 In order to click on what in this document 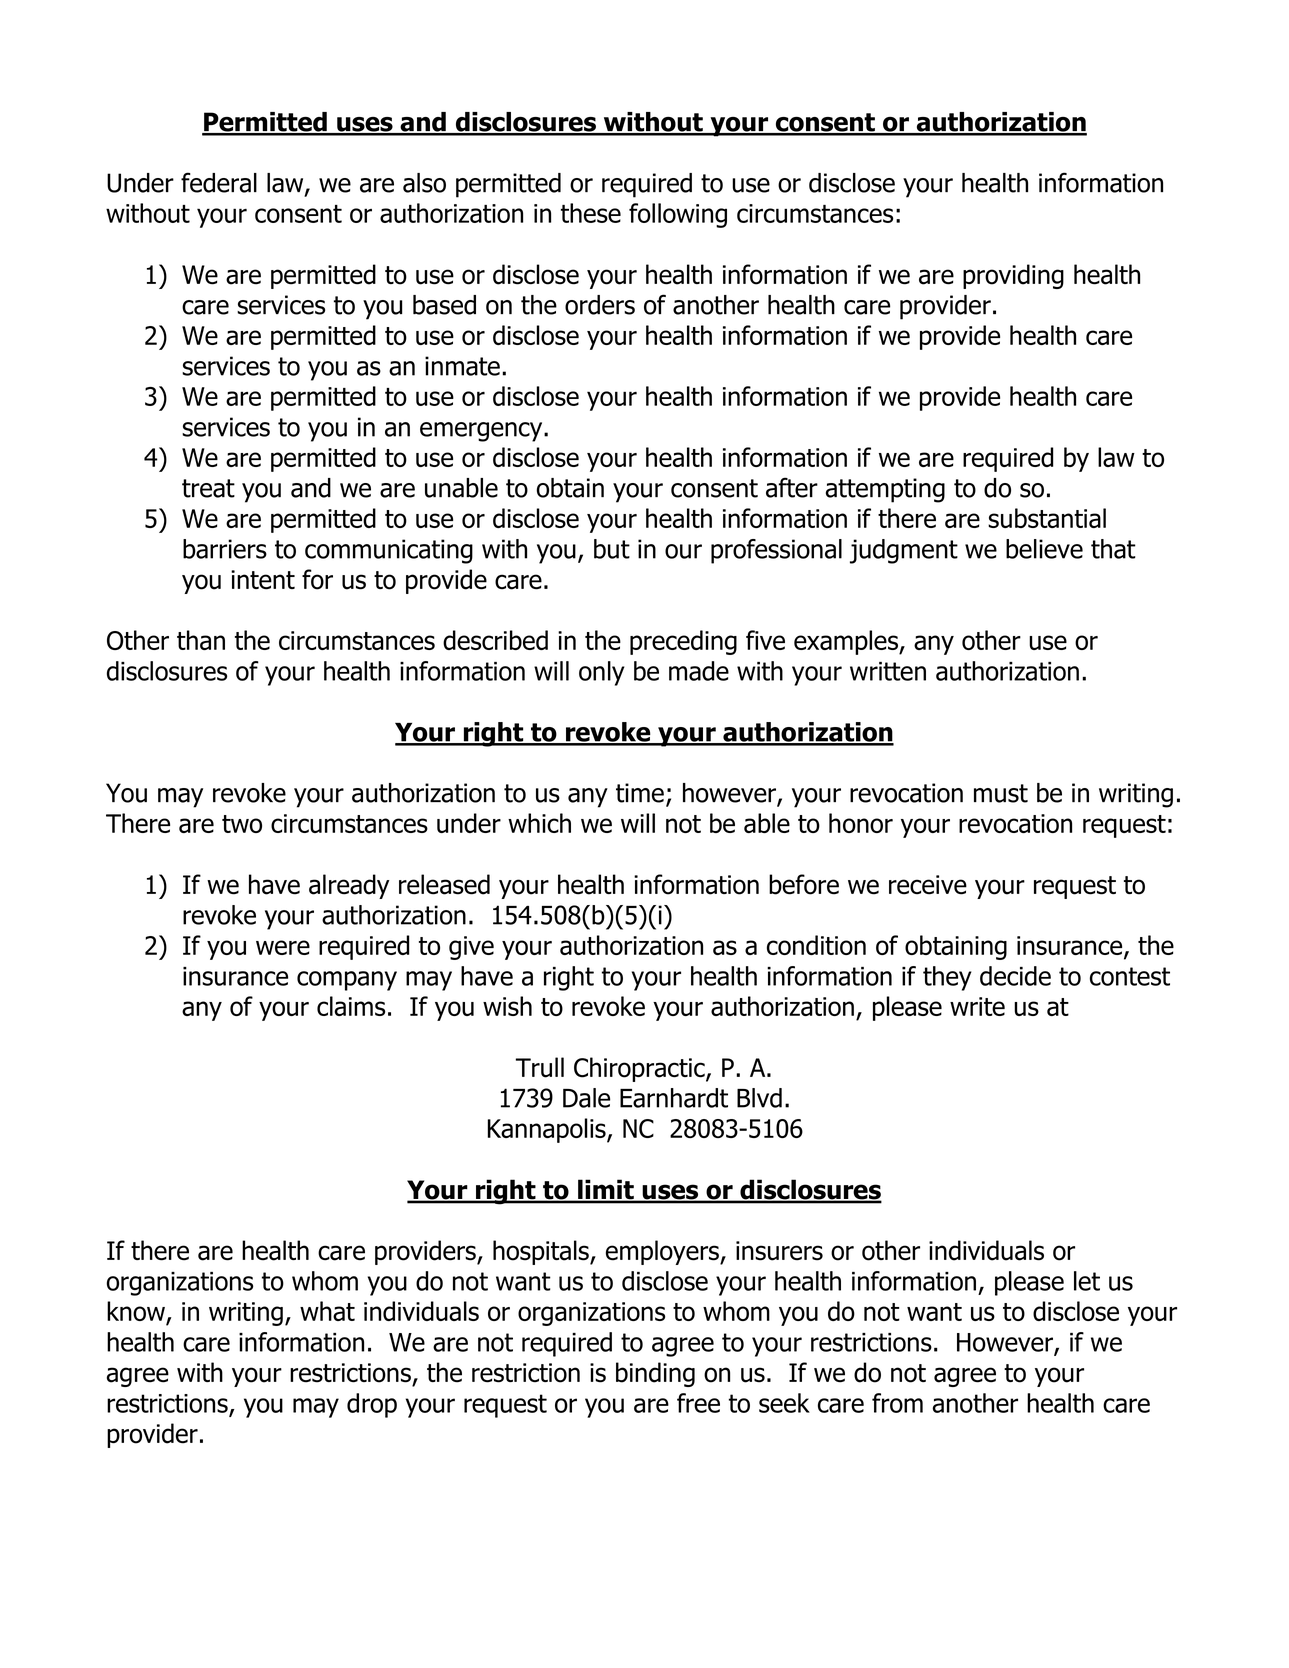, I will do `click(327, 1311)`.
